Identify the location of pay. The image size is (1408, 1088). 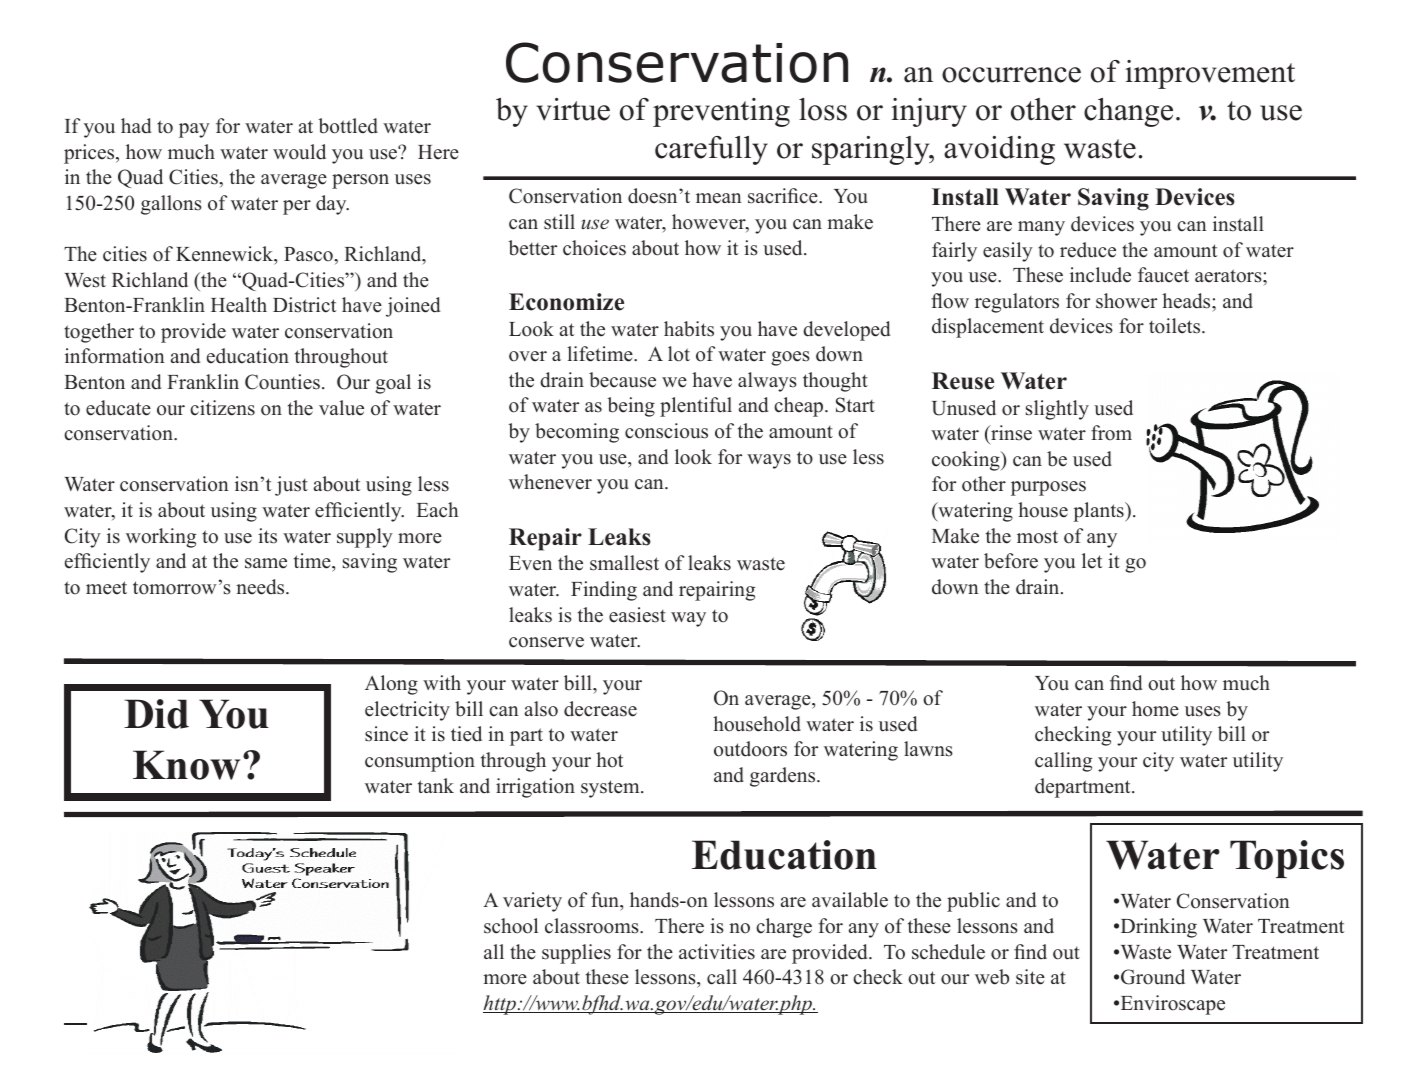
(194, 130).
